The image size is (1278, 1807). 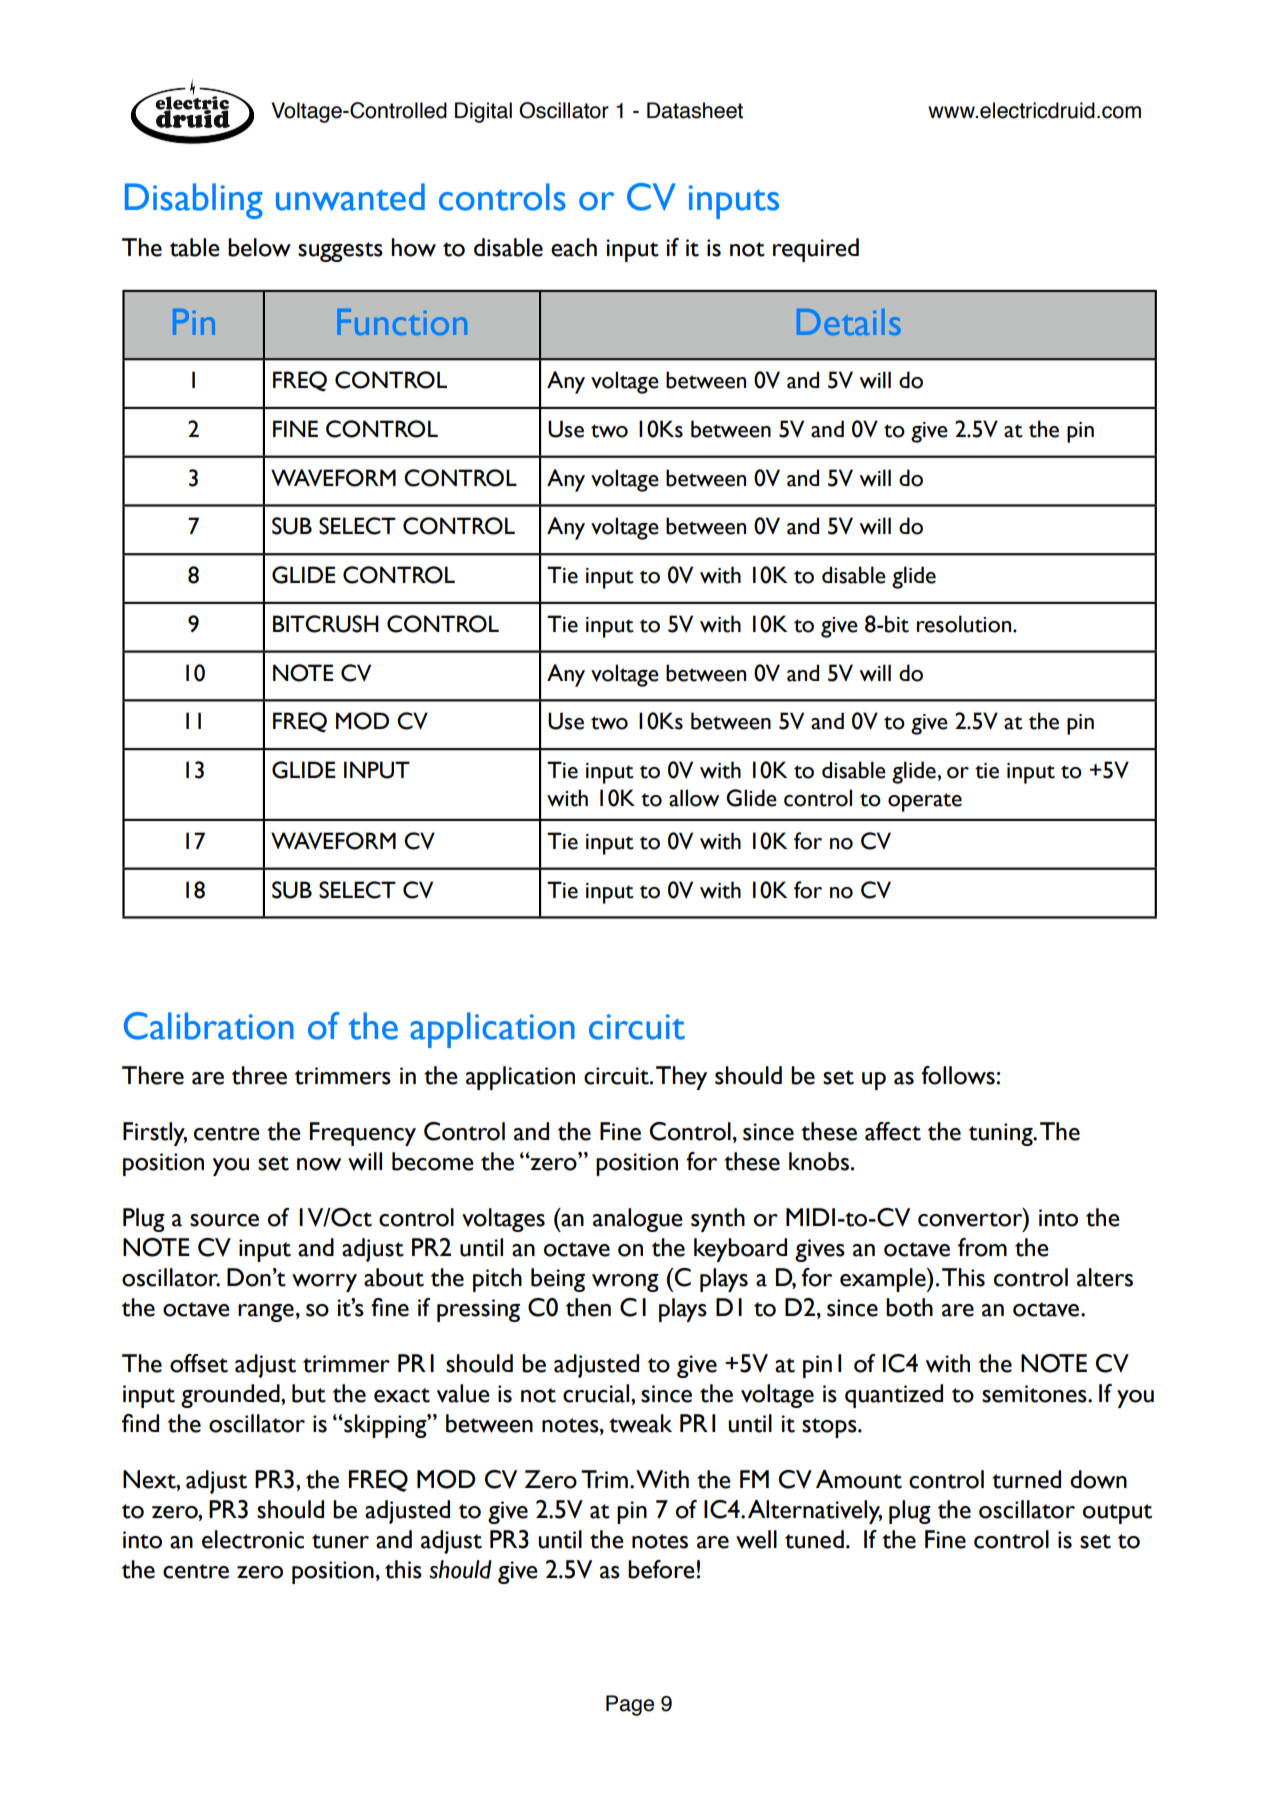 I want to click on Datasheet, so click(x=695, y=110).
